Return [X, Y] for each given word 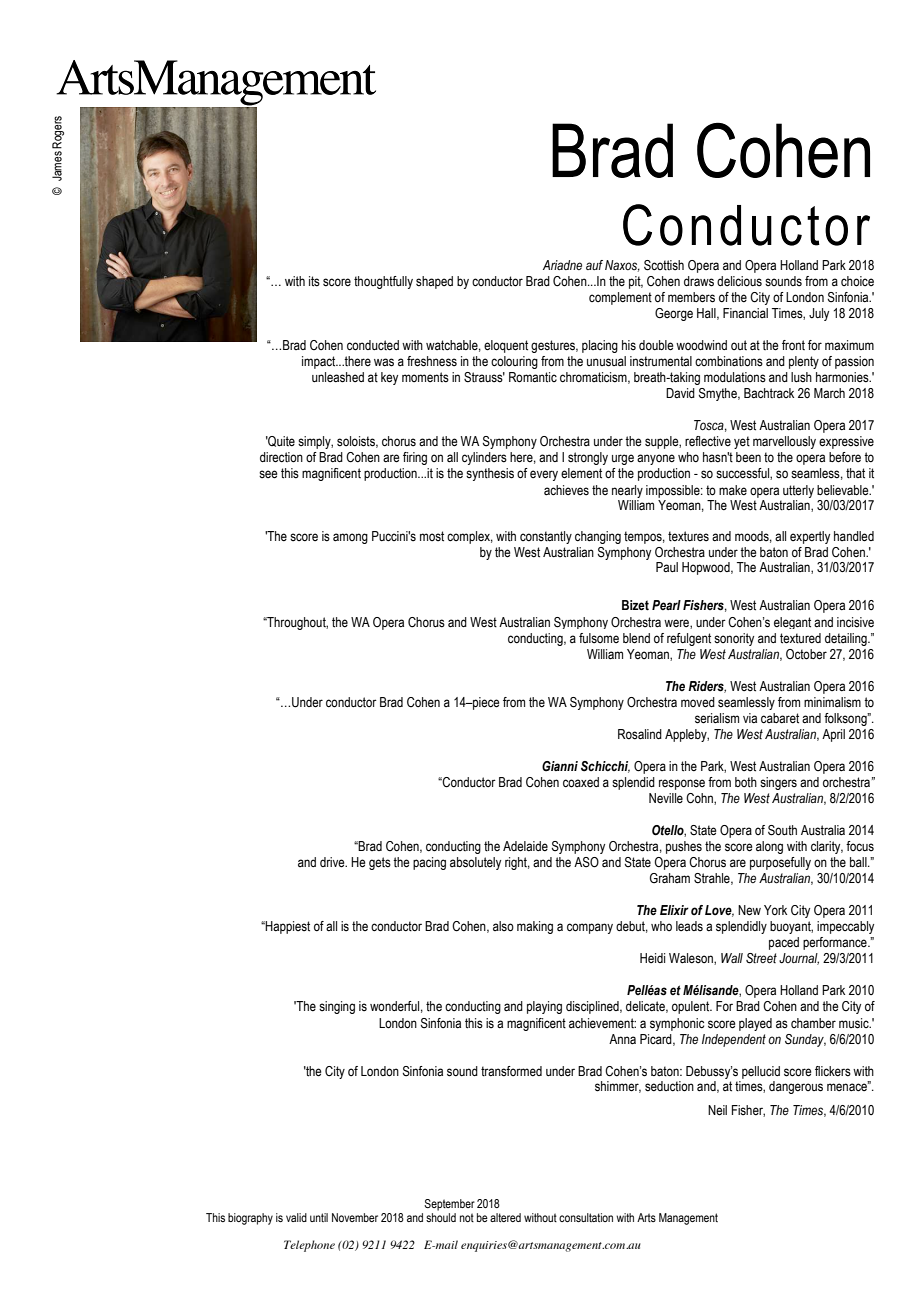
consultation [586, 1217]
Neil [717, 1110]
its [314, 281]
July [819, 314]
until [319, 1217]
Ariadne [562, 265]
